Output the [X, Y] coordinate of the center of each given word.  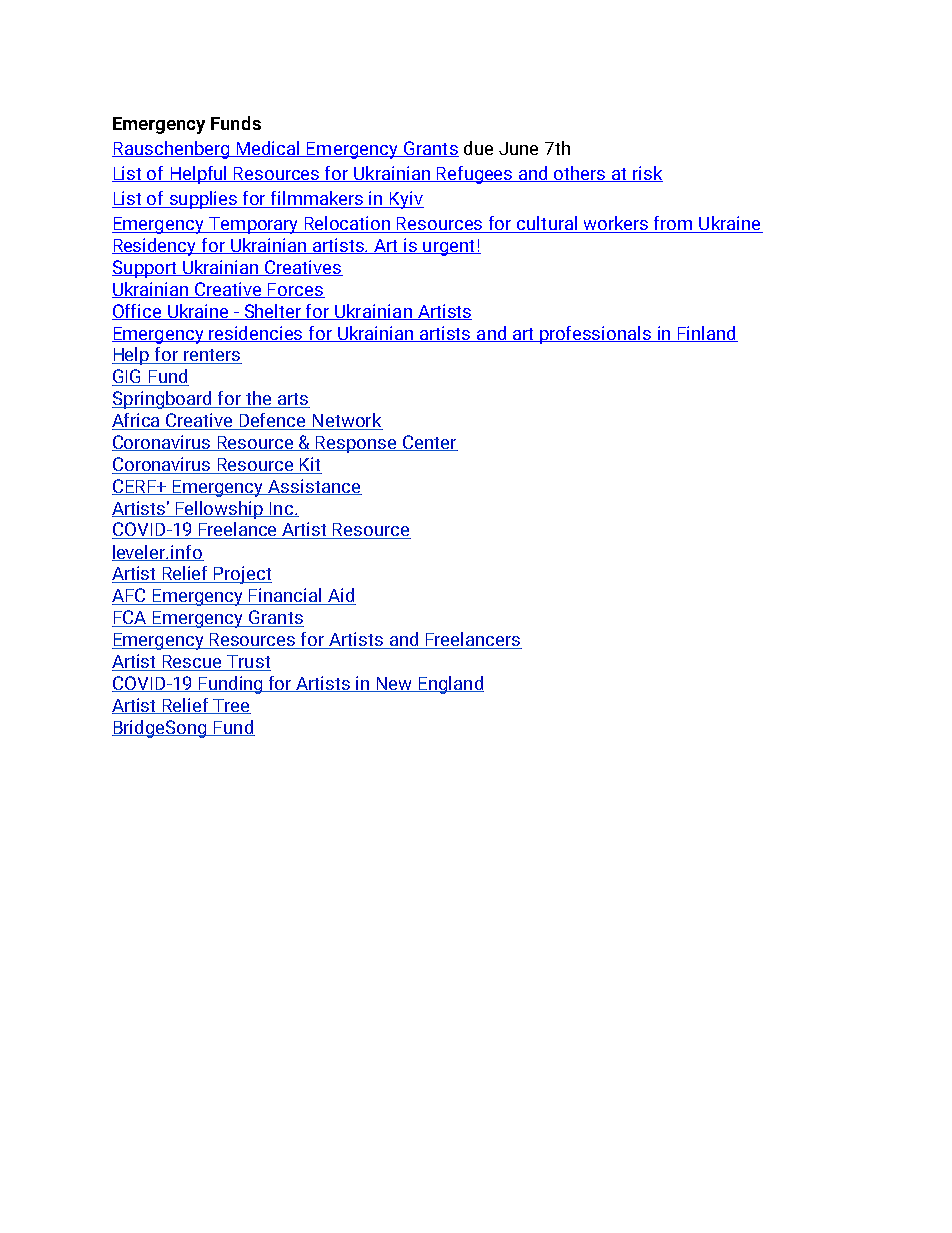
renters [212, 356]
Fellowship [219, 510]
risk [647, 174]
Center [429, 443]
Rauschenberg [172, 150]
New [395, 684]
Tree [231, 706]
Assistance [314, 487]
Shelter [273, 312]
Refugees [475, 175]
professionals [596, 335]
